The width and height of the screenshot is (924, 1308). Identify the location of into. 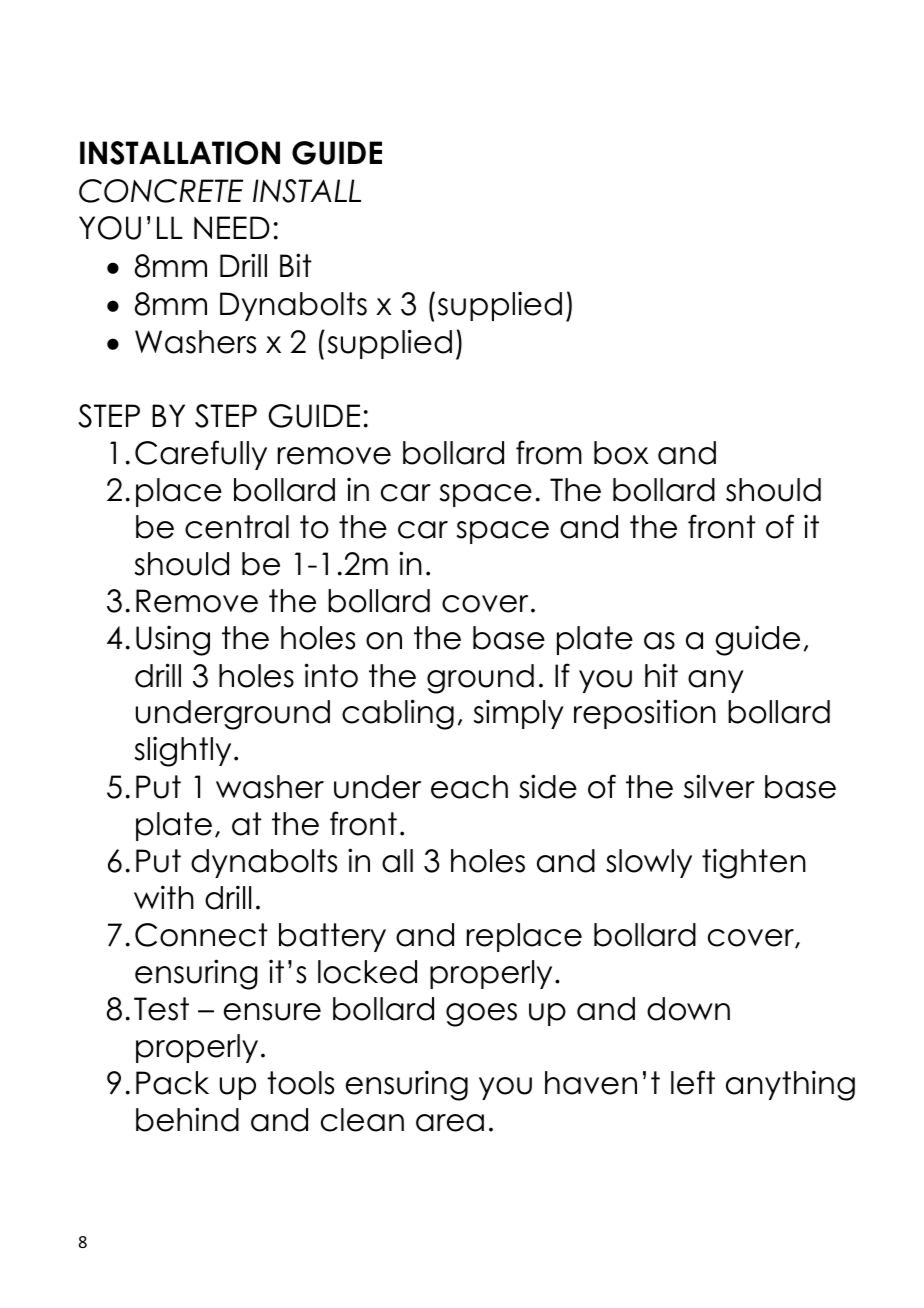
(331, 675).
